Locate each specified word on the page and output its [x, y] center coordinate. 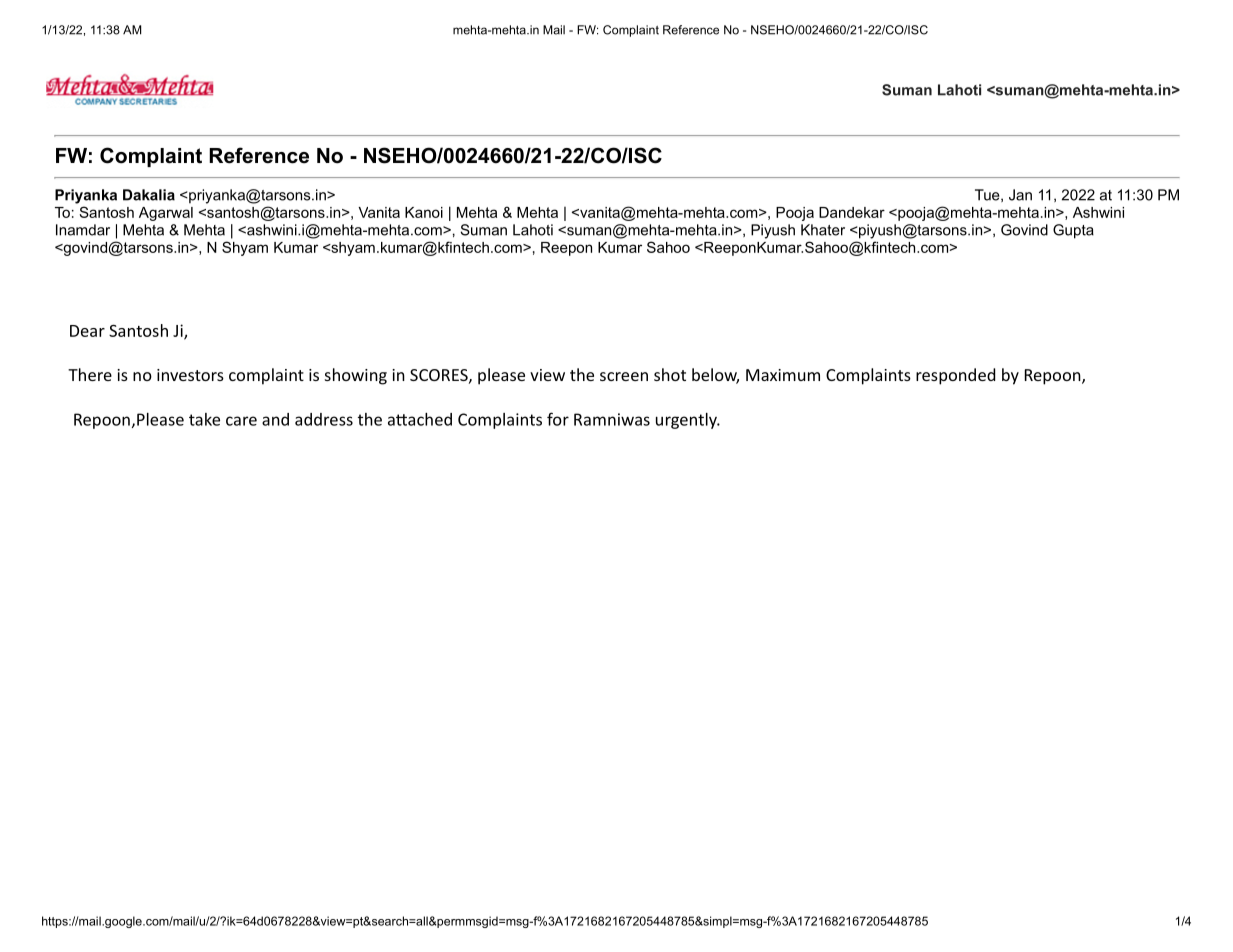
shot [670, 374]
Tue [988, 195]
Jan [1020, 195]
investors [190, 375]
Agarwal [166, 214]
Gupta [1073, 231]
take [204, 419]
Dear [87, 331]
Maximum [783, 375]
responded [955, 376]
